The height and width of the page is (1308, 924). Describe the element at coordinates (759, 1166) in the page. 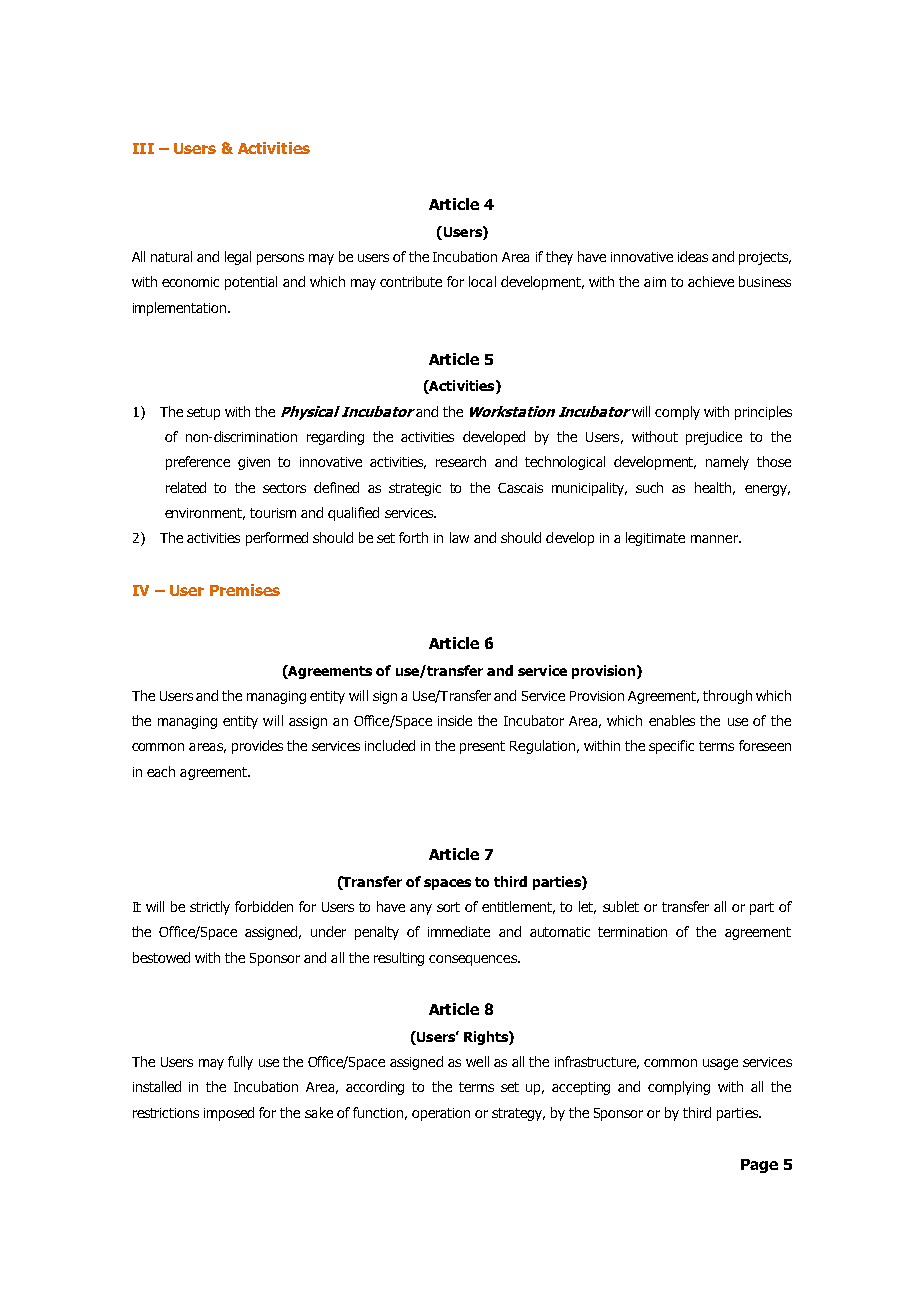

I see `Page` at that location.
